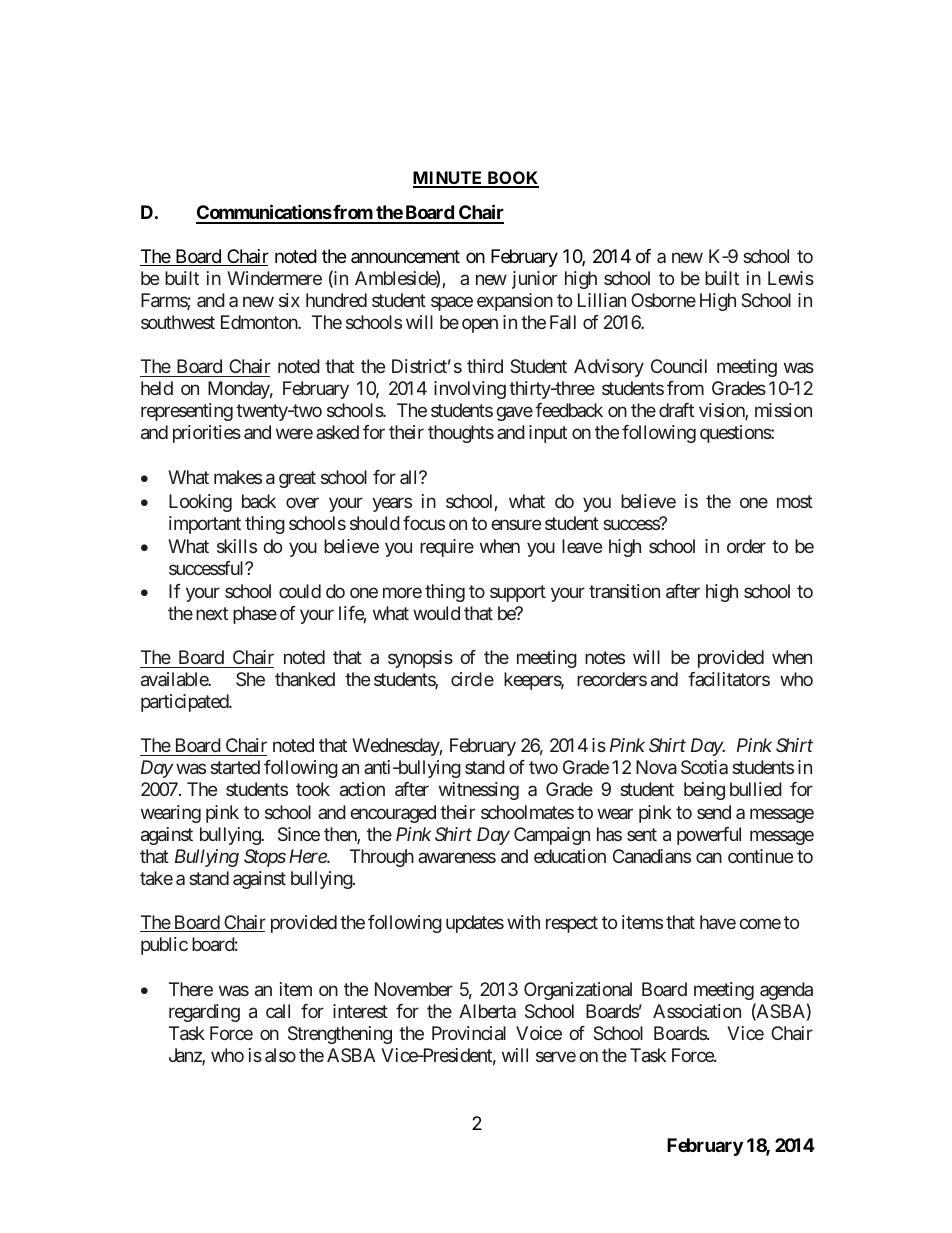 The height and width of the screenshot is (1233, 952). Describe the element at coordinates (697, 1011) in the screenshot. I see `Association` at that location.
